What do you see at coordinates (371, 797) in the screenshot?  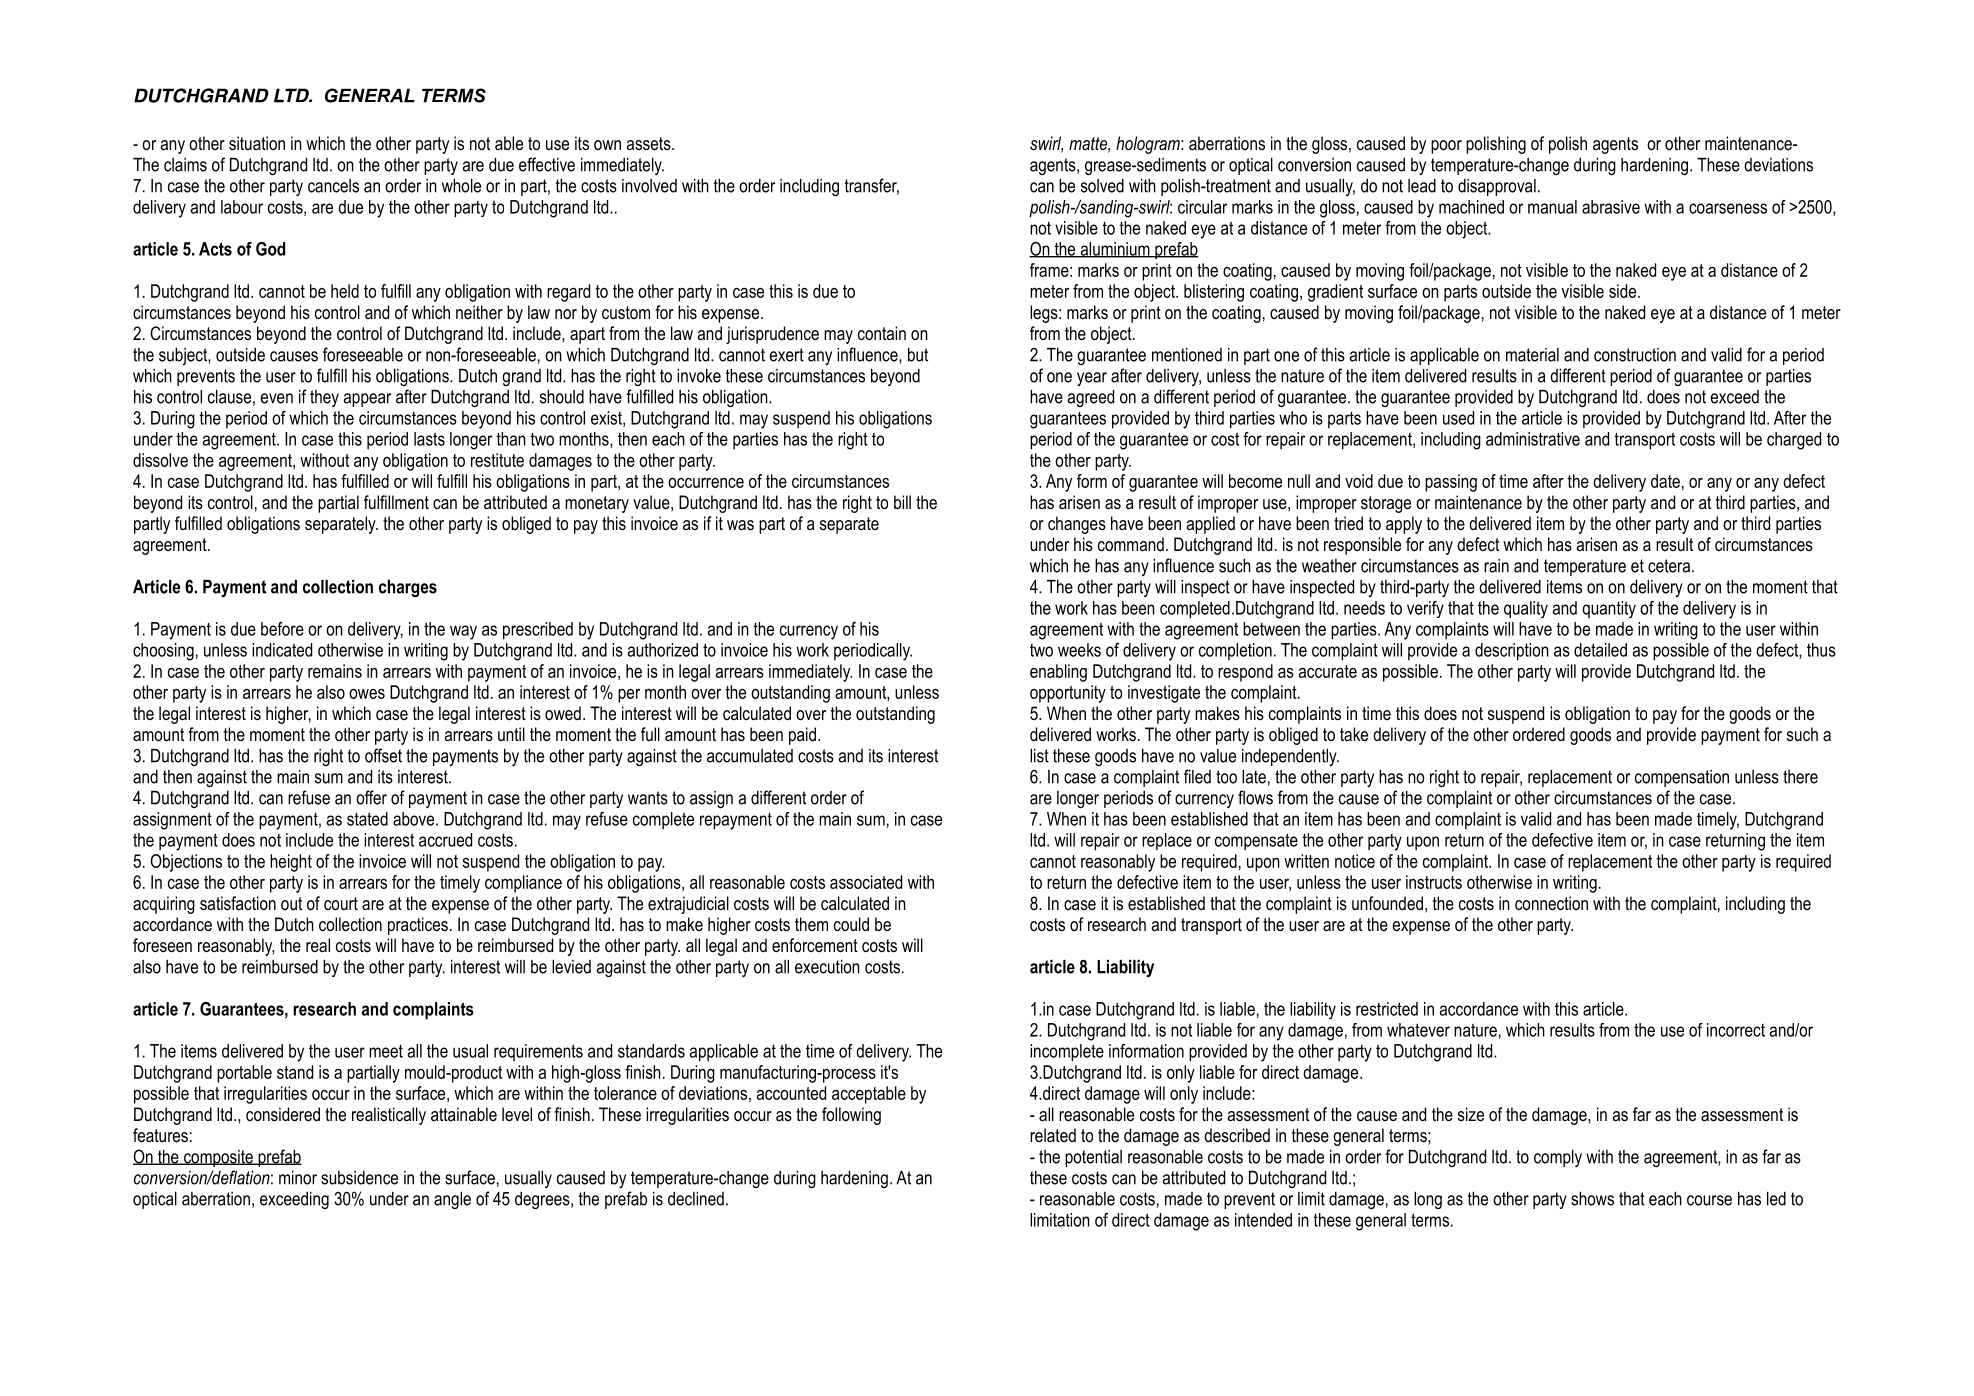 I see `offer` at bounding box center [371, 797].
